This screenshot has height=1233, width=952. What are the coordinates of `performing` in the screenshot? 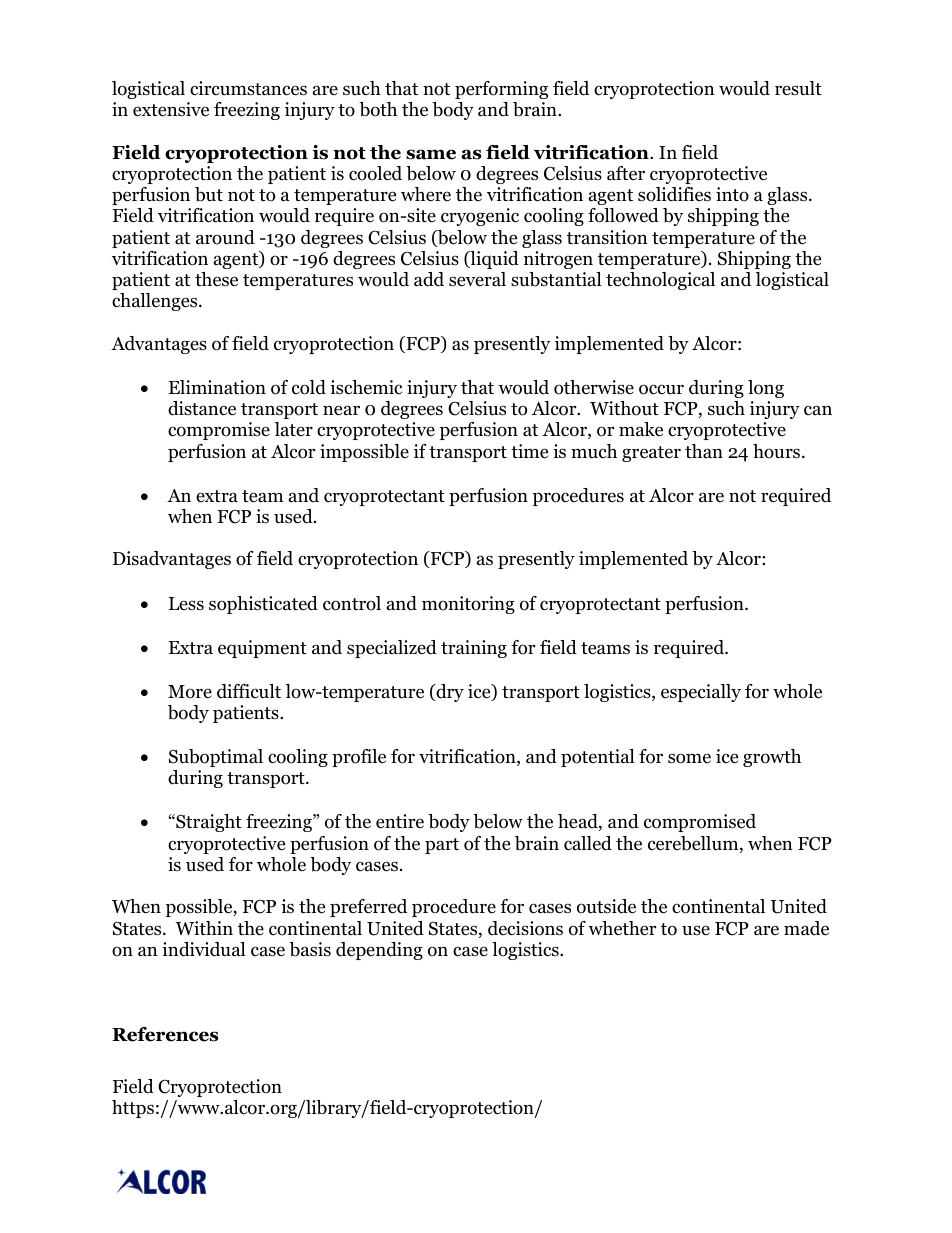 It's located at (501, 90).
